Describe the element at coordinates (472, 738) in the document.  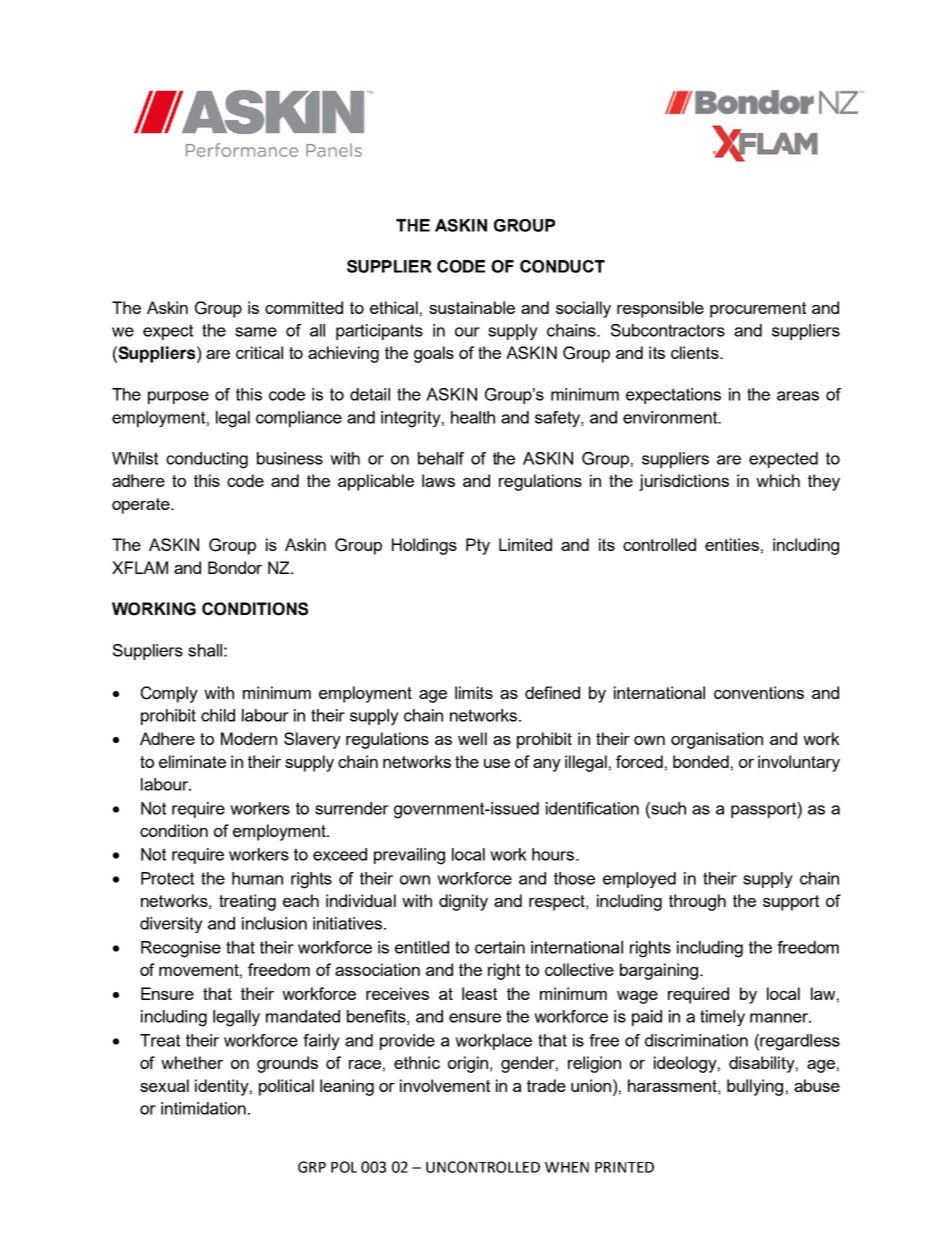
I see `well` at that location.
